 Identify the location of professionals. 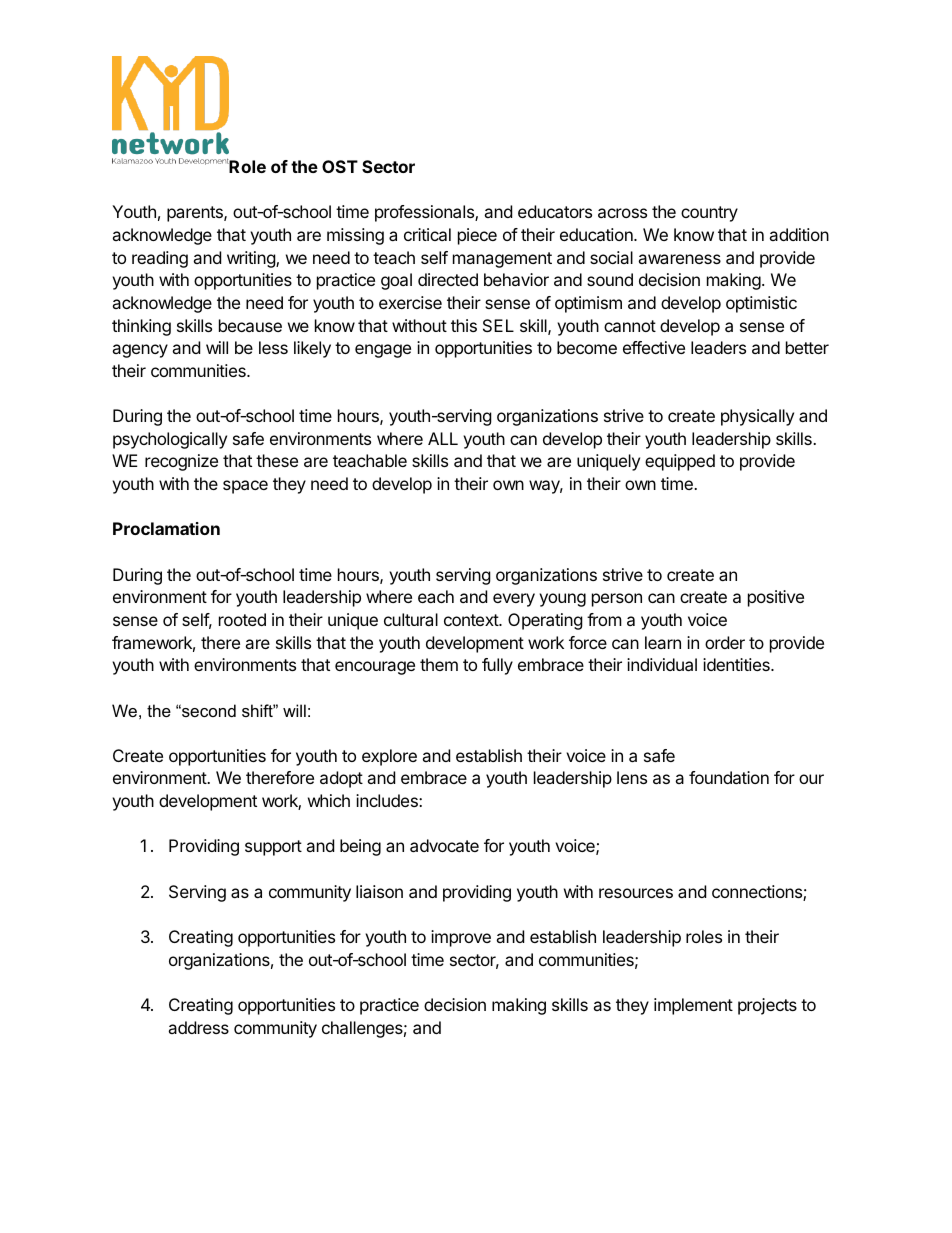
(425, 213).
